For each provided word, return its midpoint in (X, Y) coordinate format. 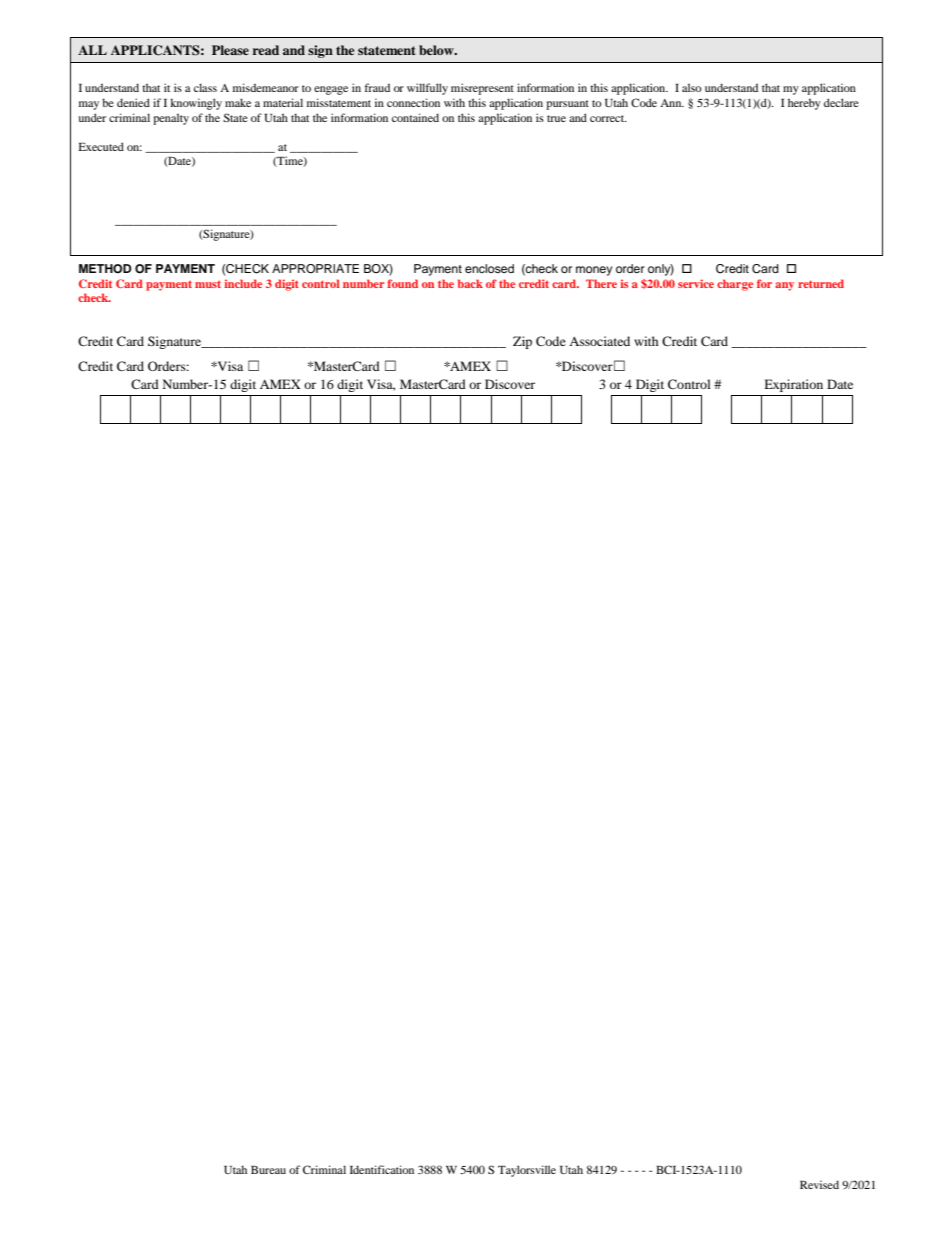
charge (735, 285)
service (696, 283)
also (692, 87)
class (205, 87)
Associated (599, 341)
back (470, 283)
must (208, 284)
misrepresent (482, 89)
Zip (522, 342)
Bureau (268, 1170)
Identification (382, 1169)
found (402, 283)
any (784, 286)
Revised (819, 1184)
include (243, 283)
